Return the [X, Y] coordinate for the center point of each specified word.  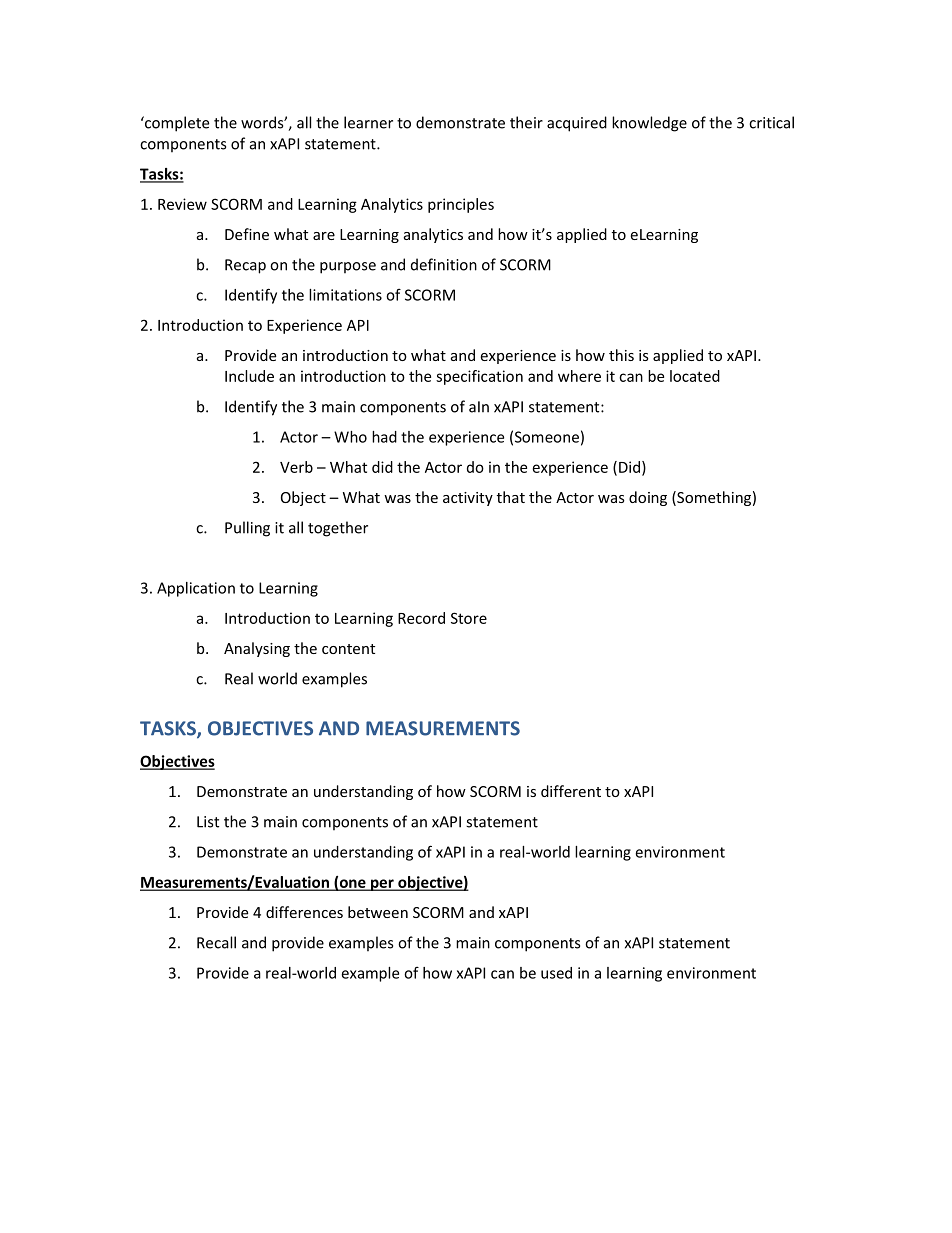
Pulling [247, 529]
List [208, 822]
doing [648, 498]
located [695, 376]
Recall [216, 942]
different [571, 791]
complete [176, 124]
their [526, 122]
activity [468, 499]
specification [479, 377]
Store [469, 618]
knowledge [649, 124]
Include [249, 376]
